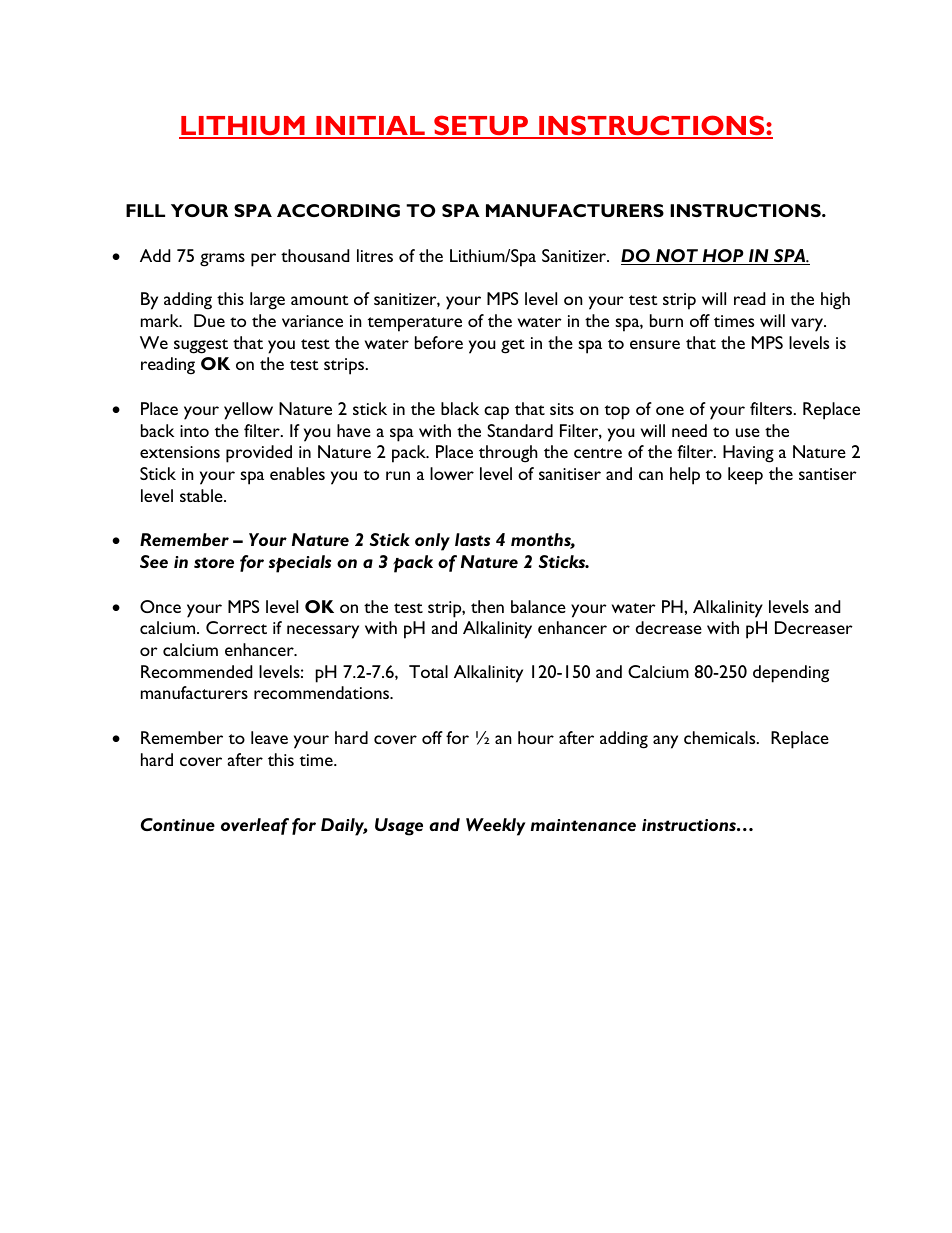 The width and height of the screenshot is (952, 1233). I want to click on Recommended, so click(196, 671).
